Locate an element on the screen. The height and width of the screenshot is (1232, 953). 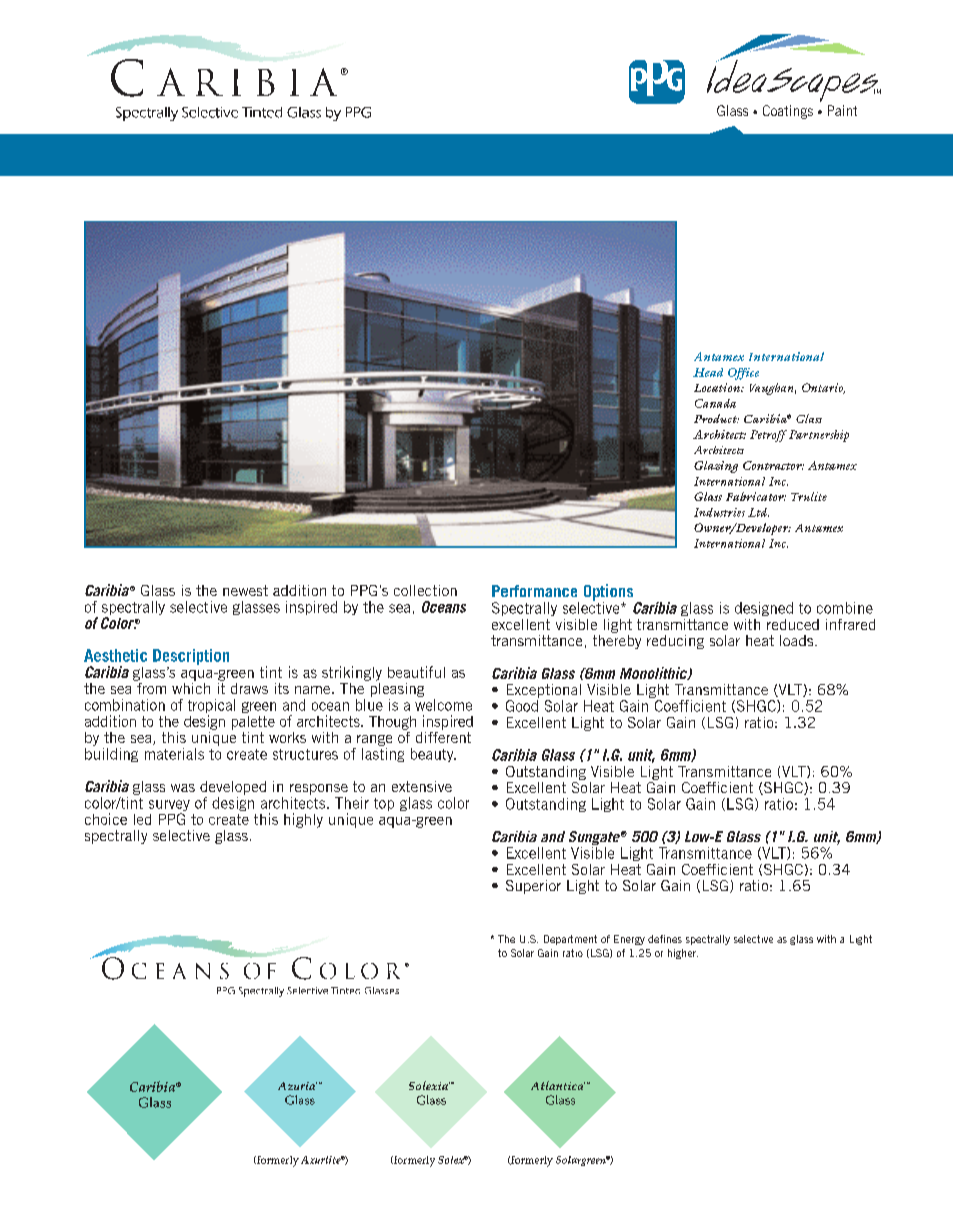
led is located at coordinates (142, 819).
